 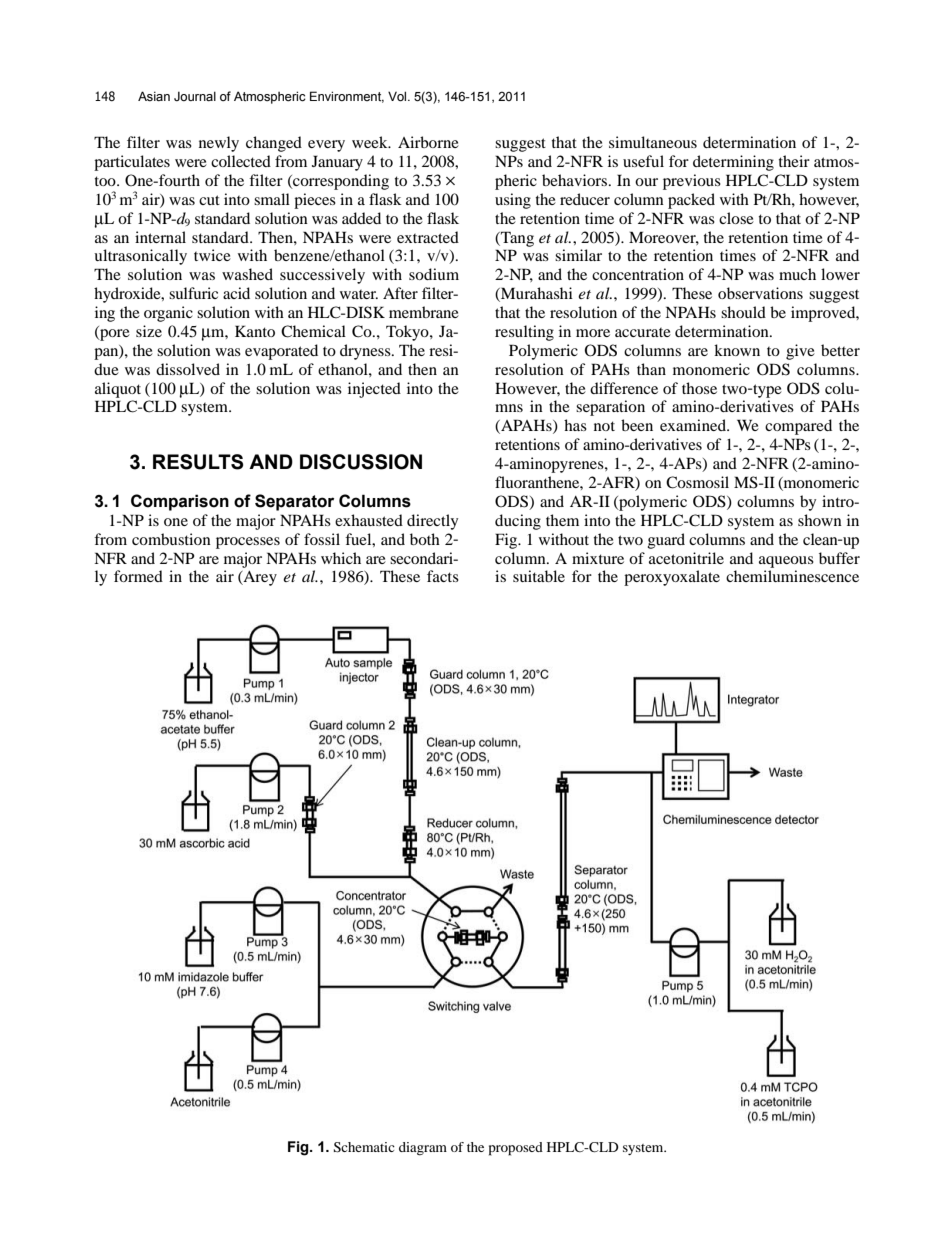 I want to click on facts, so click(x=443, y=576).
